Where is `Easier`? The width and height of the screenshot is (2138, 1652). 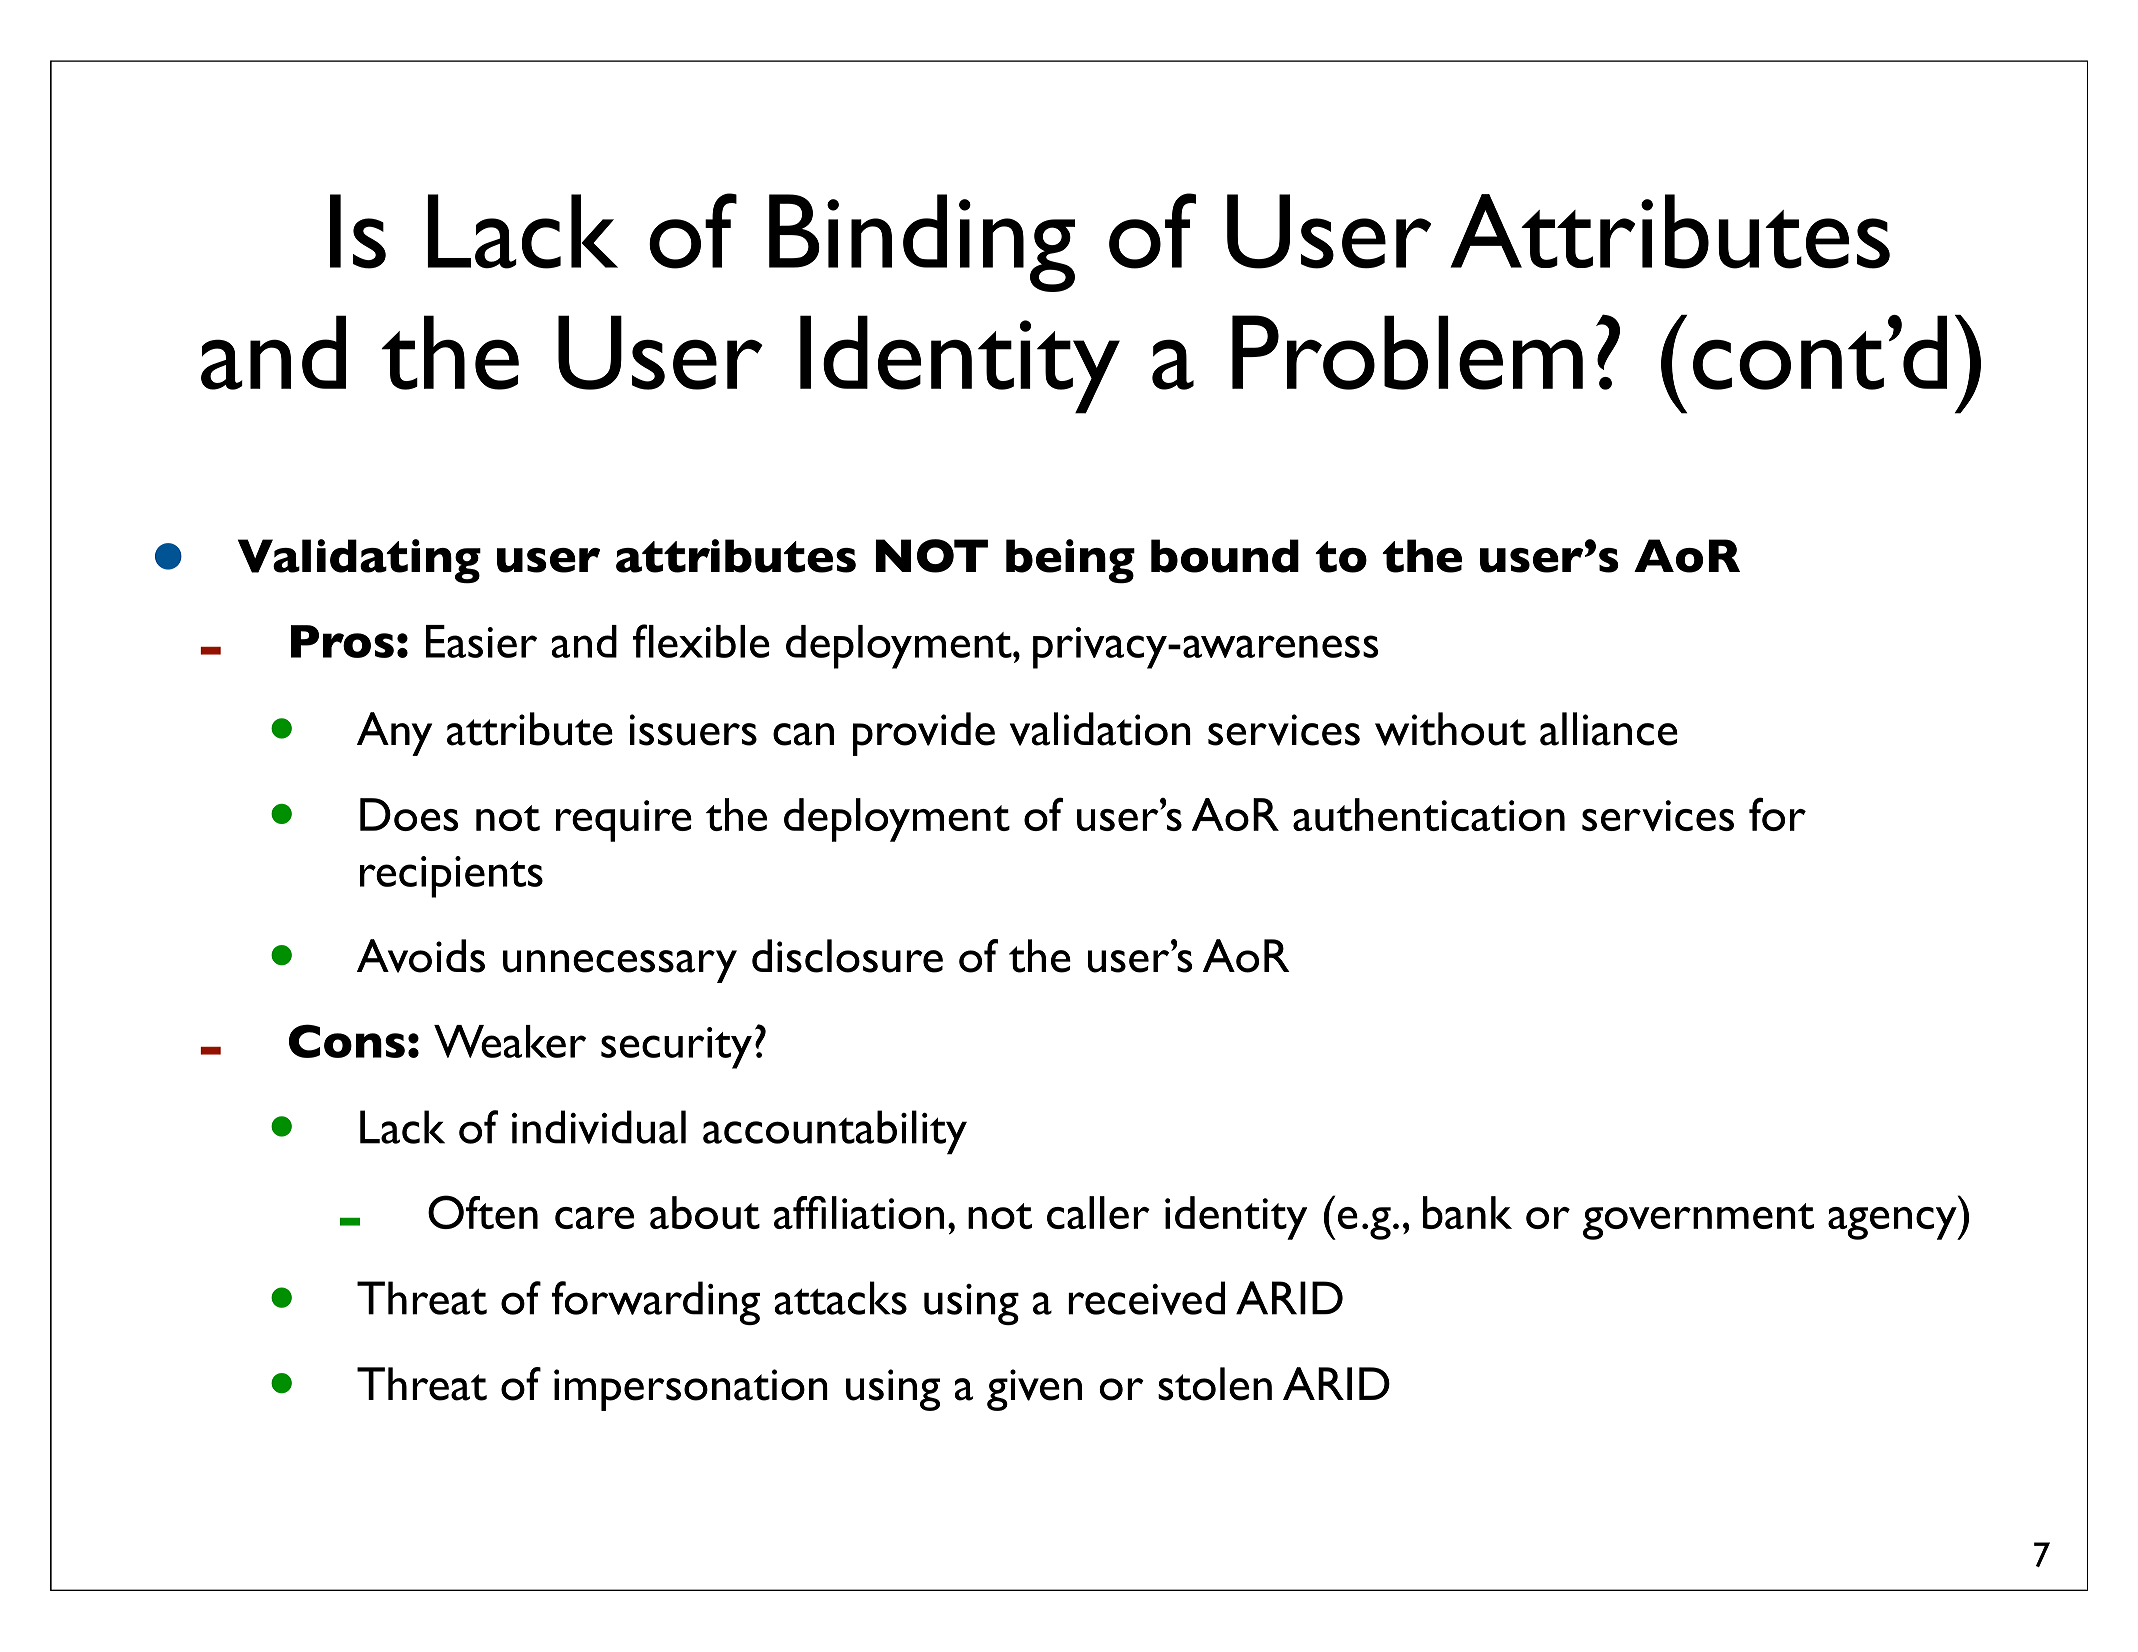
Easier is located at coordinates (481, 641).
